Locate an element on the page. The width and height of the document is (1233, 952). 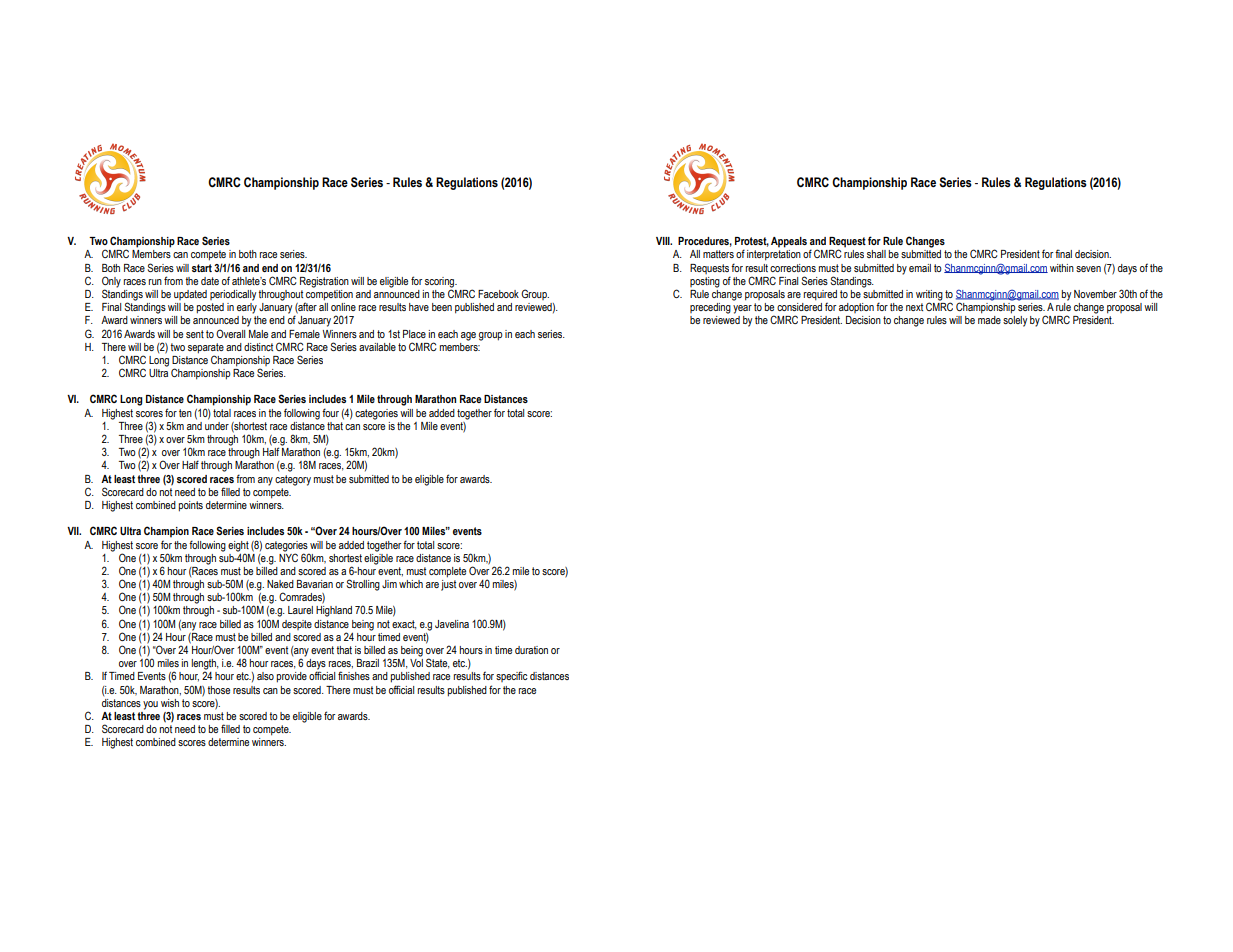
email is located at coordinates (920, 268).
